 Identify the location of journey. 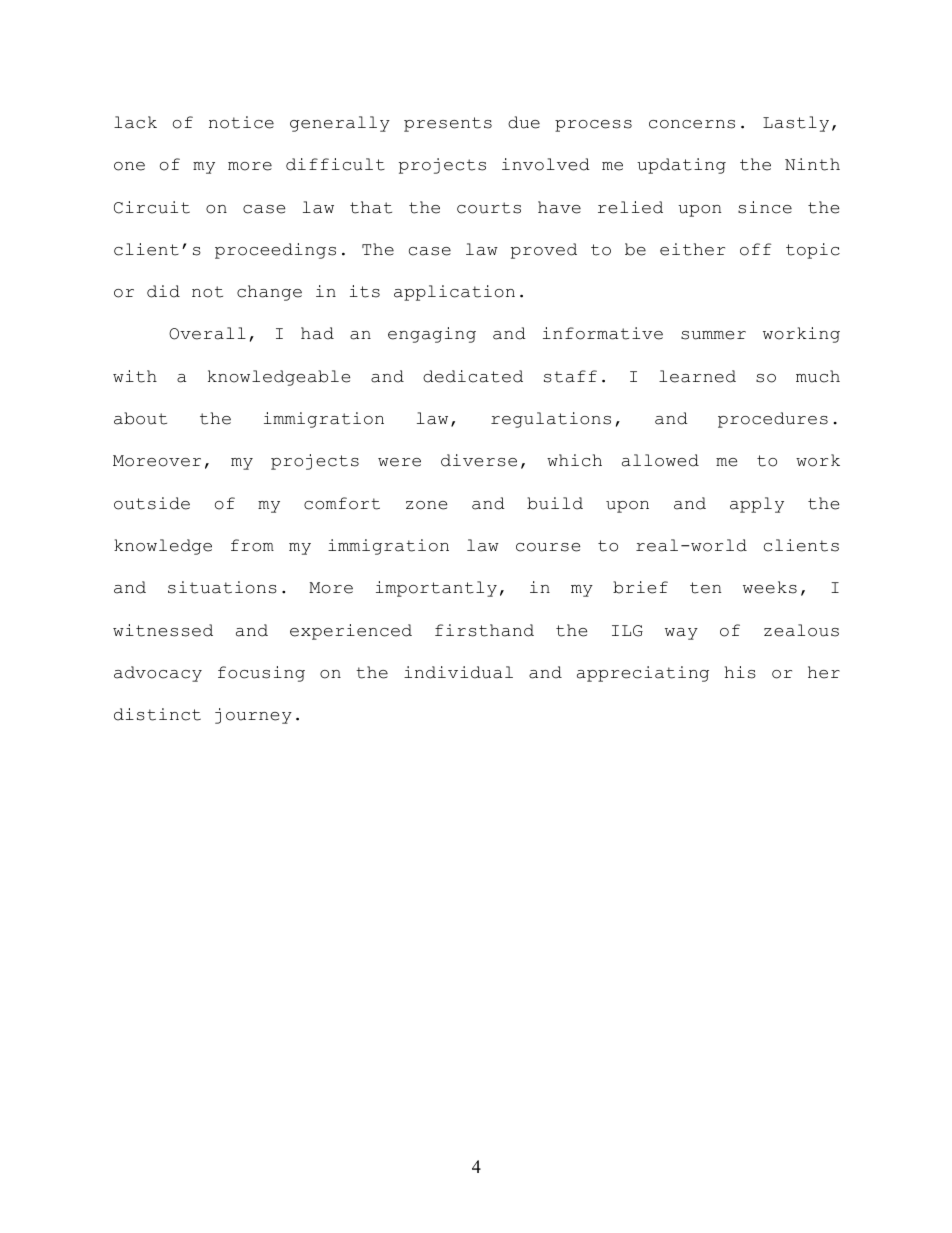
(253, 716).
